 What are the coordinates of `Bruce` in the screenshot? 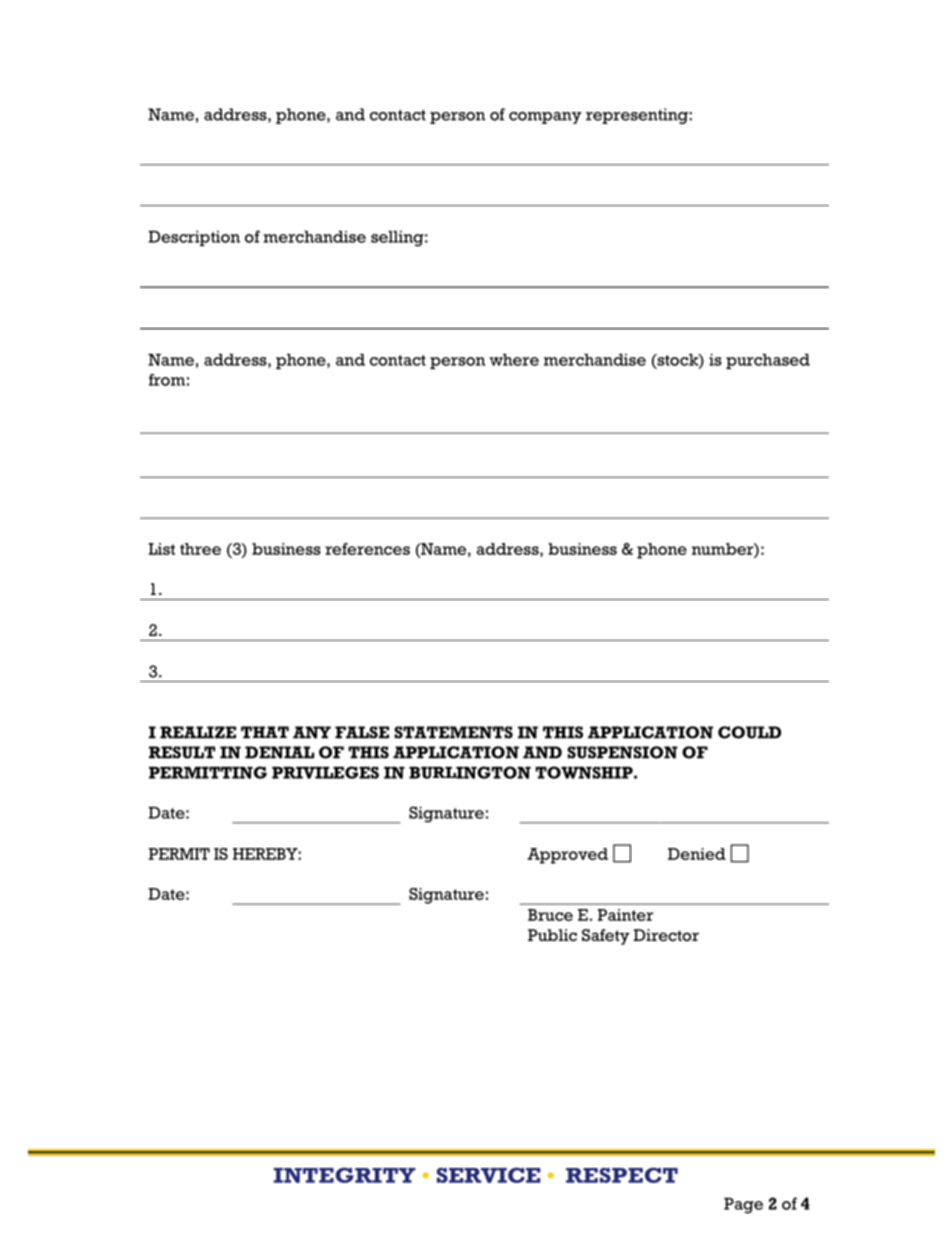 It's located at (550, 915).
